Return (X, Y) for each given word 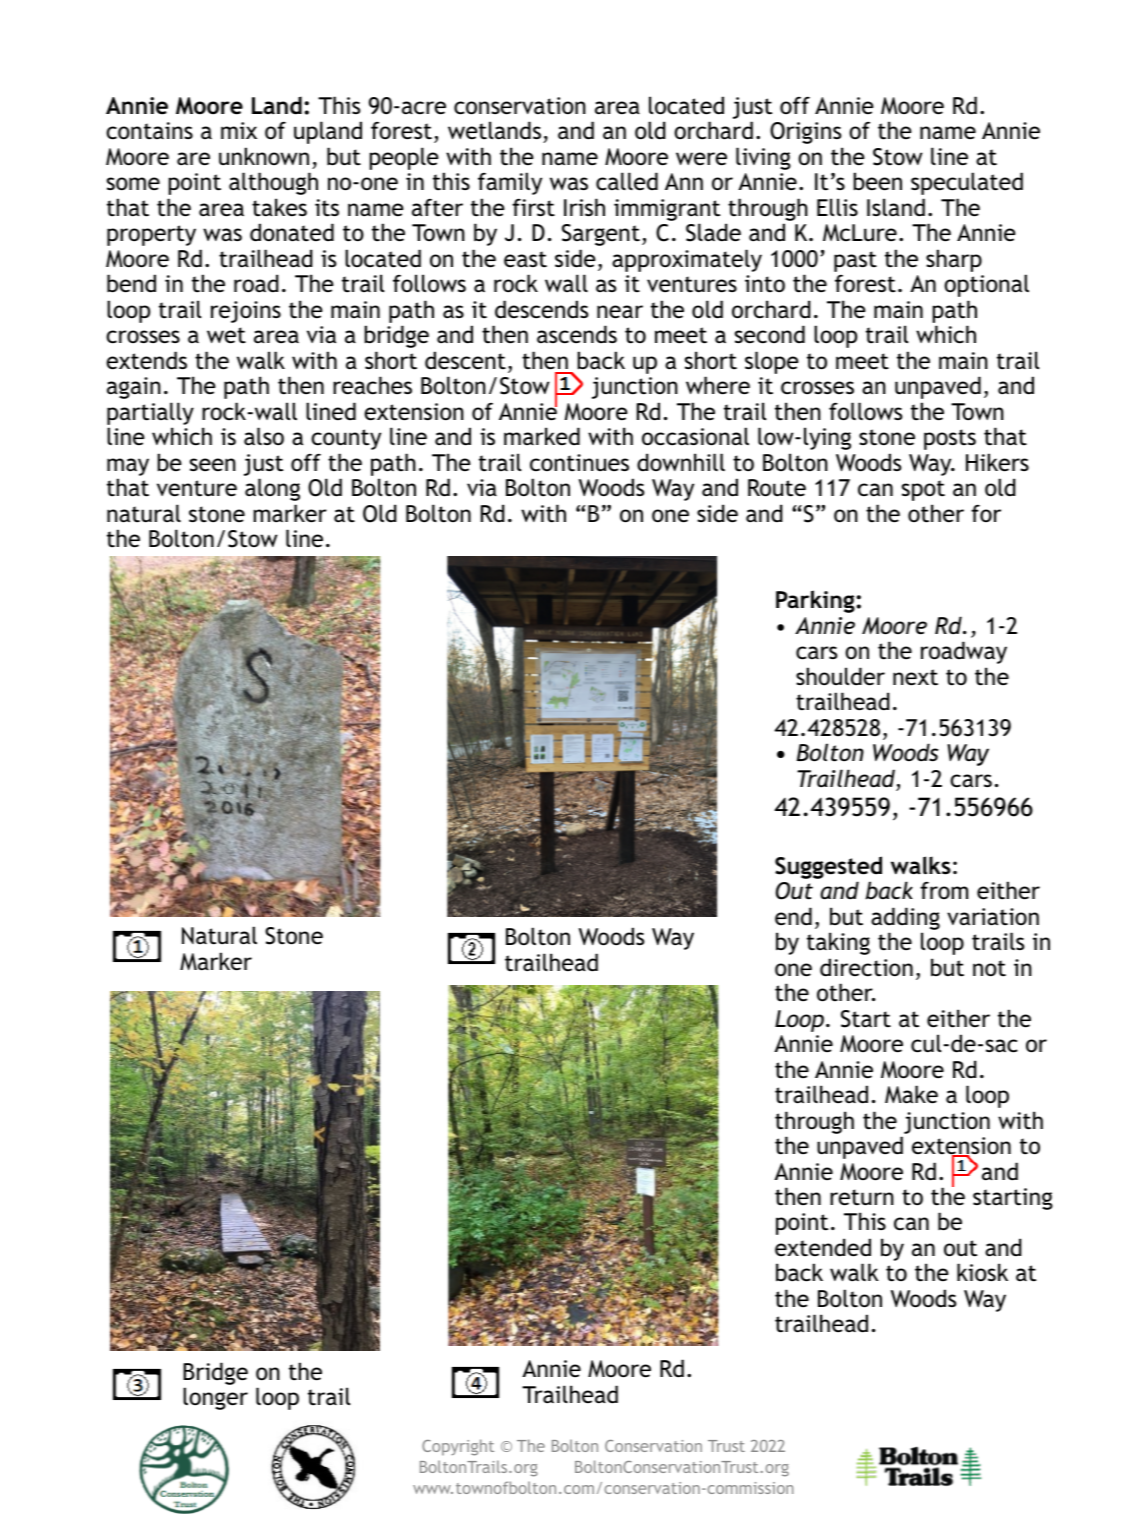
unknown (264, 156)
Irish (584, 207)
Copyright (458, 1447)
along (272, 489)
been (877, 181)
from (944, 890)
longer (215, 1398)
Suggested (828, 867)
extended (823, 1247)
